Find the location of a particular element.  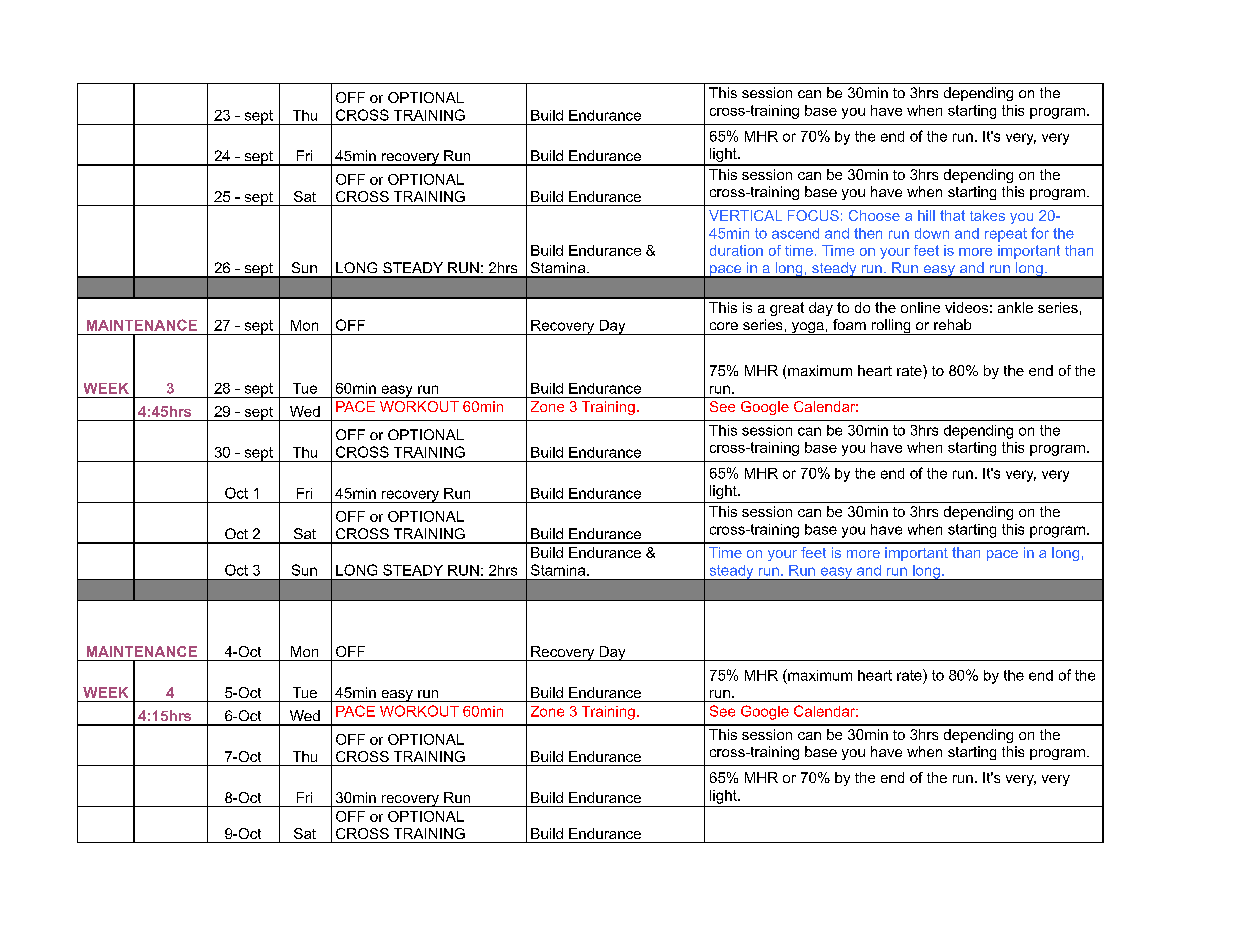

repeat is located at coordinates (1006, 235).
